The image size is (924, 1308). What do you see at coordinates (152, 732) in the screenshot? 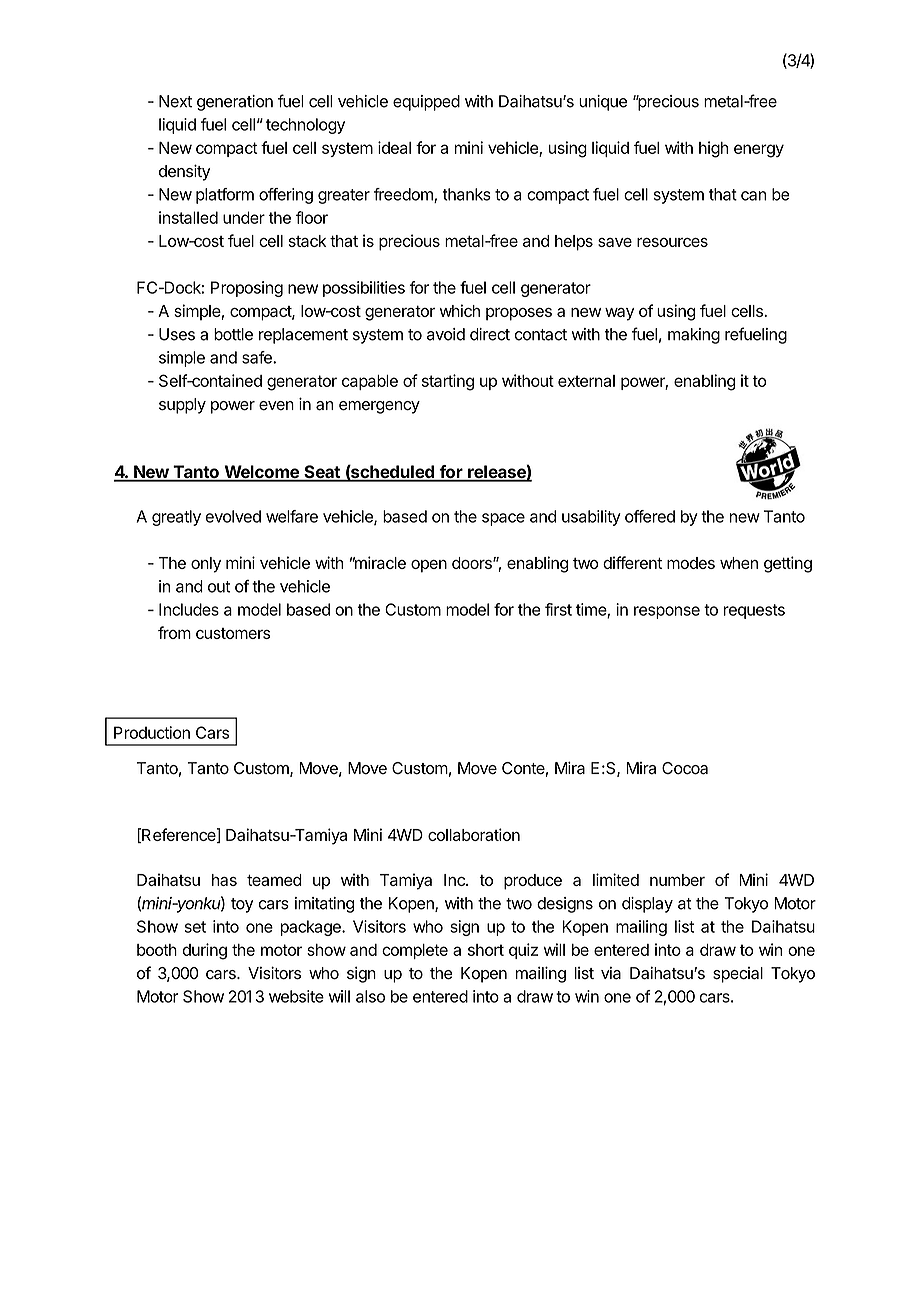
I see `Production` at bounding box center [152, 732].
